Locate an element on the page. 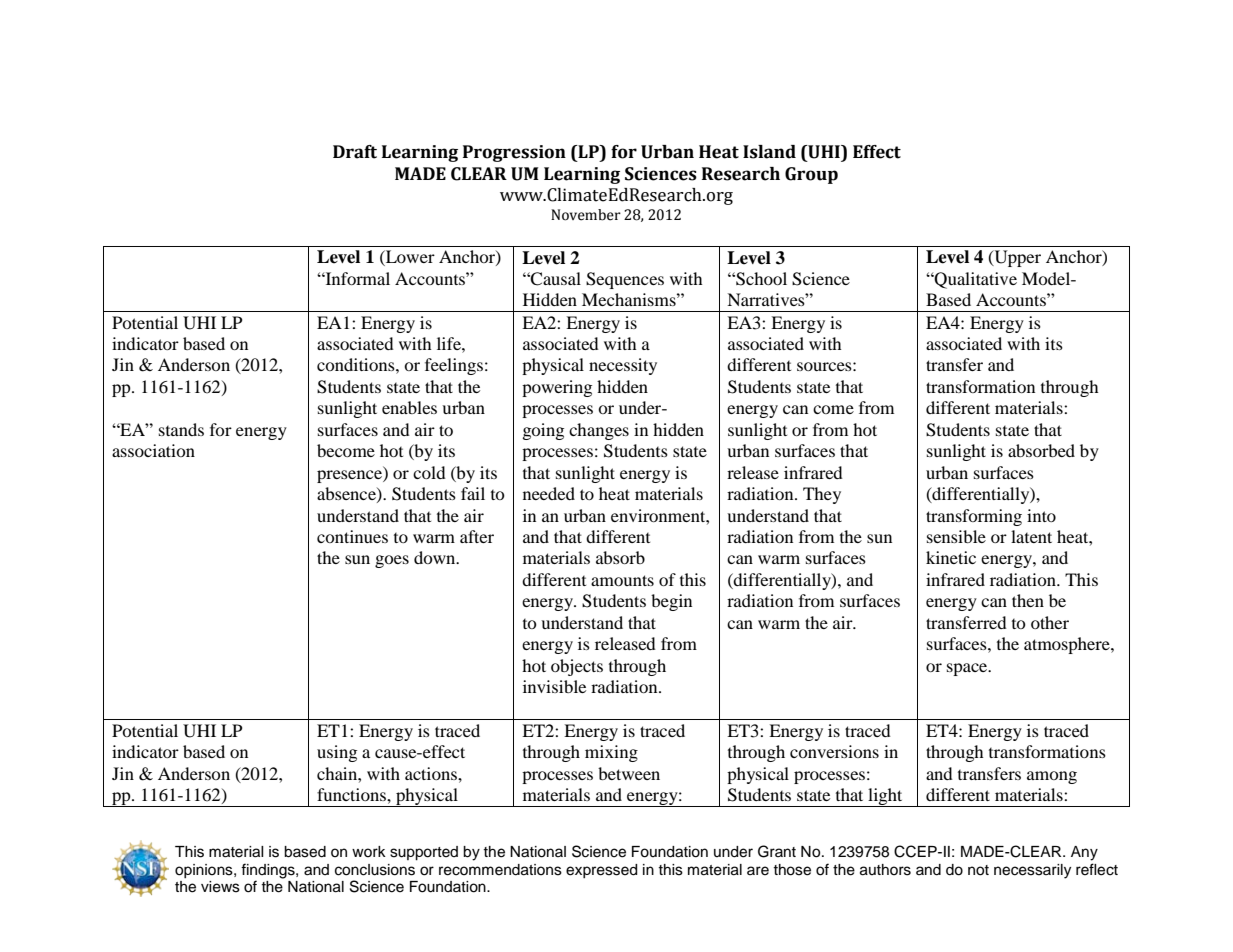 The image size is (1233, 952). not is located at coordinates (978, 870).
